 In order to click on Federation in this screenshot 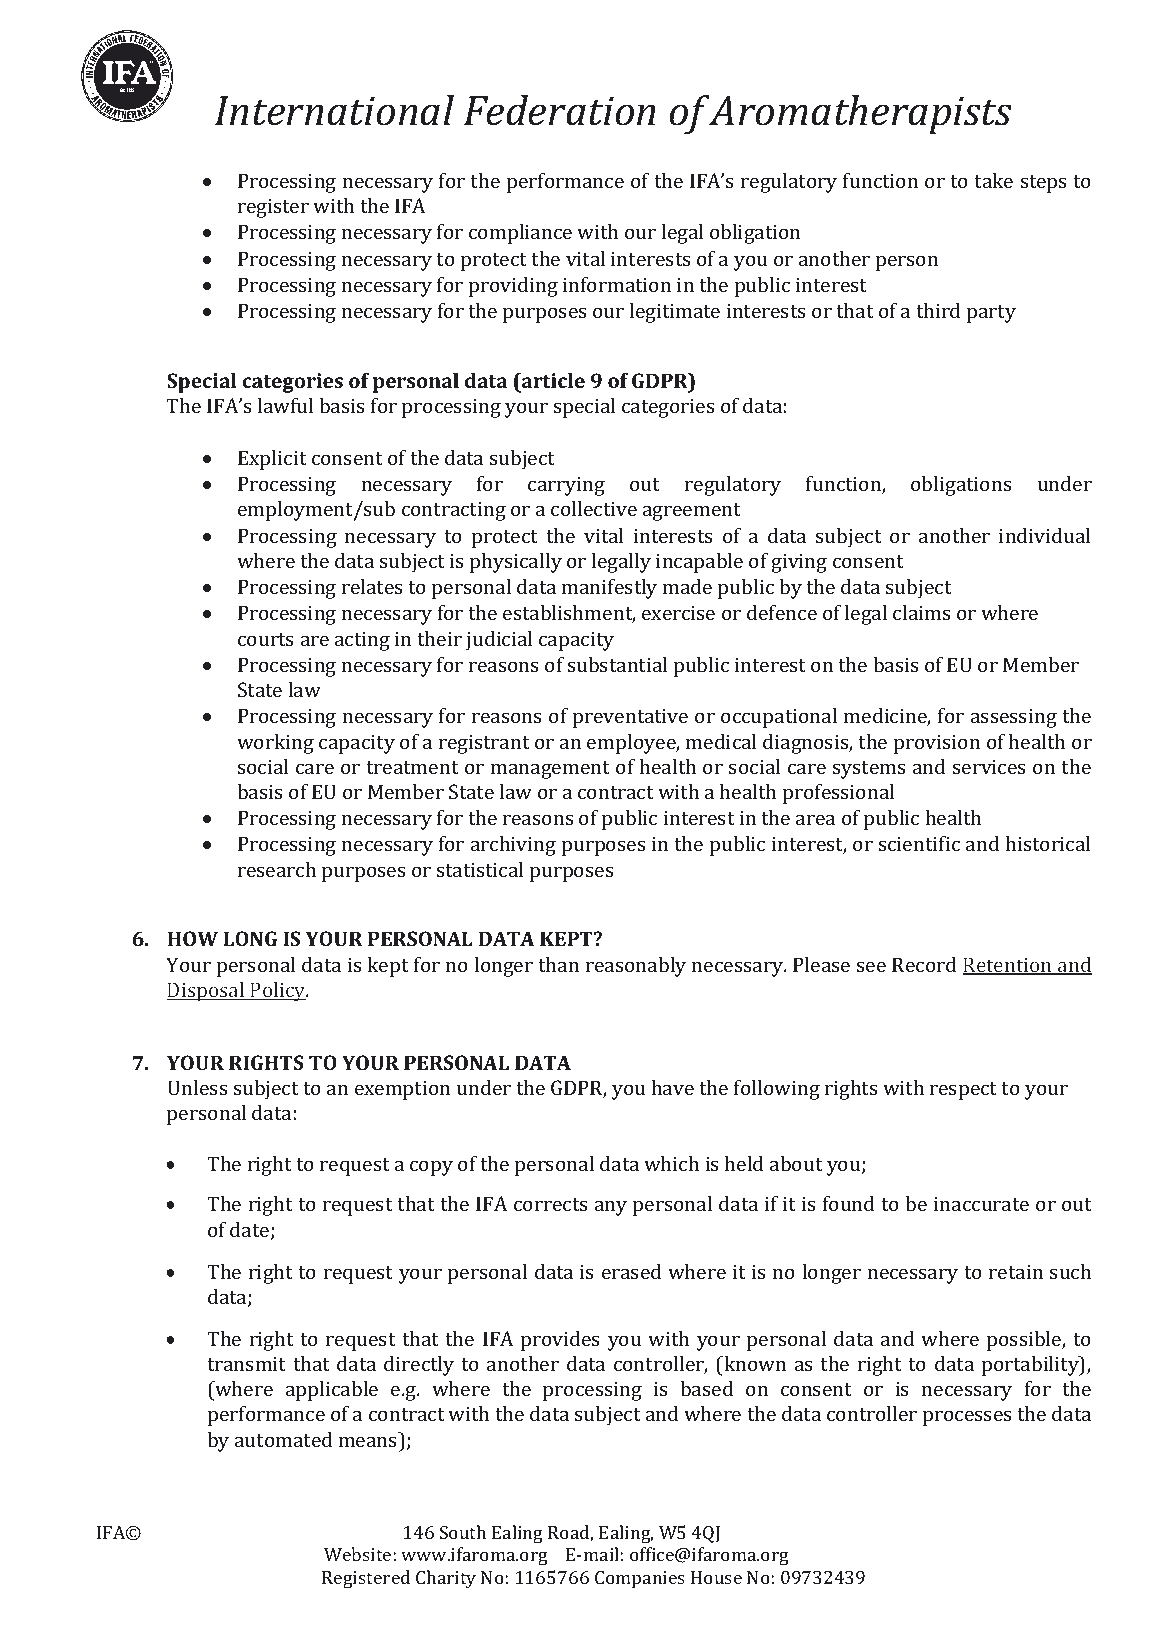, I will do `click(559, 110)`.
